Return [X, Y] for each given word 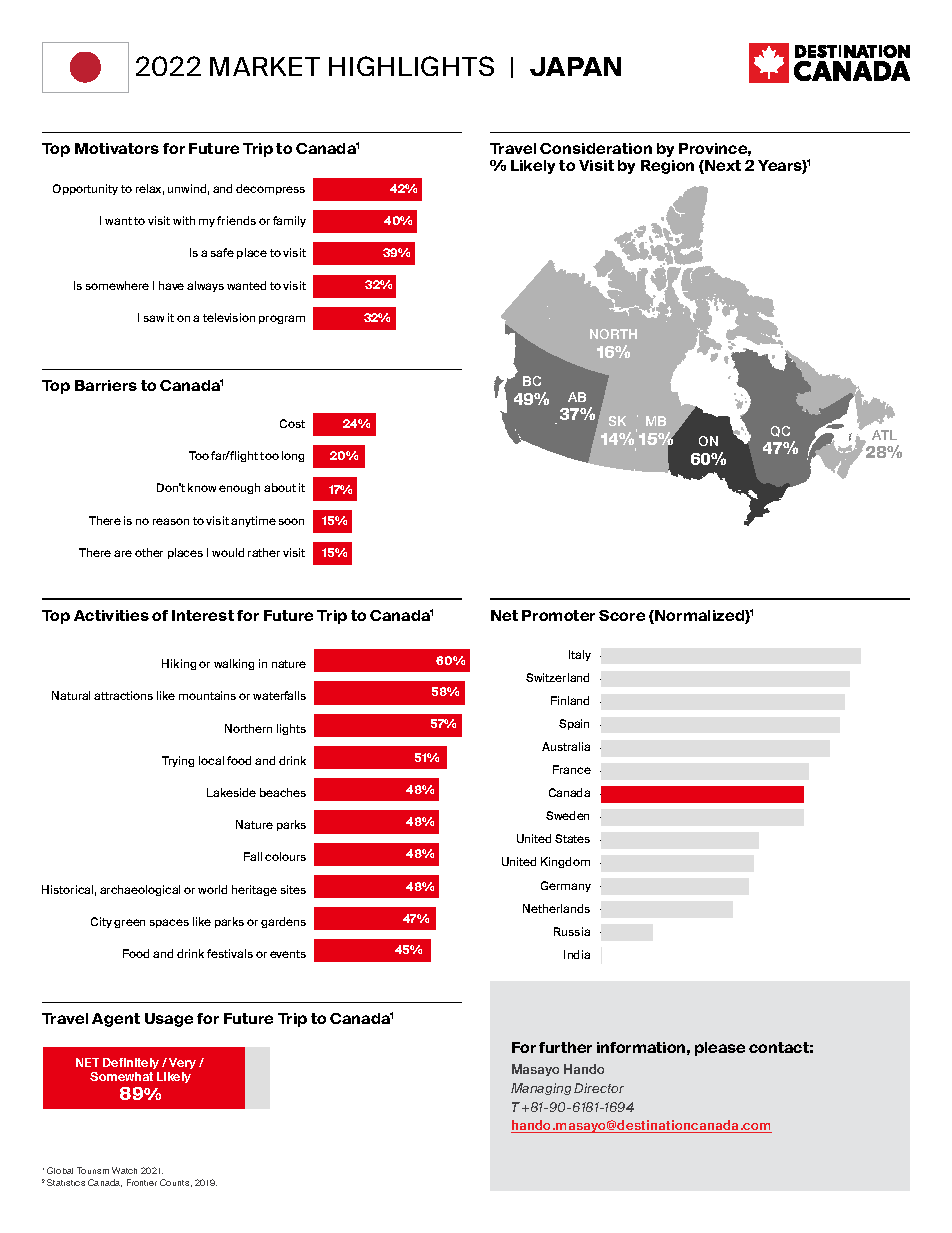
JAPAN [575, 66]
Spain [574, 724]
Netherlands [556, 908]
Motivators [117, 148]
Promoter [558, 615]
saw [154, 318]
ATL [884, 435]
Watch [124, 1170]
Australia [566, 746]
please [720, 1049]
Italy [580, 655]
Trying [178, 761]
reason [171, 521]
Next [722, 167]
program [282, 319]
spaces [169, 923]
